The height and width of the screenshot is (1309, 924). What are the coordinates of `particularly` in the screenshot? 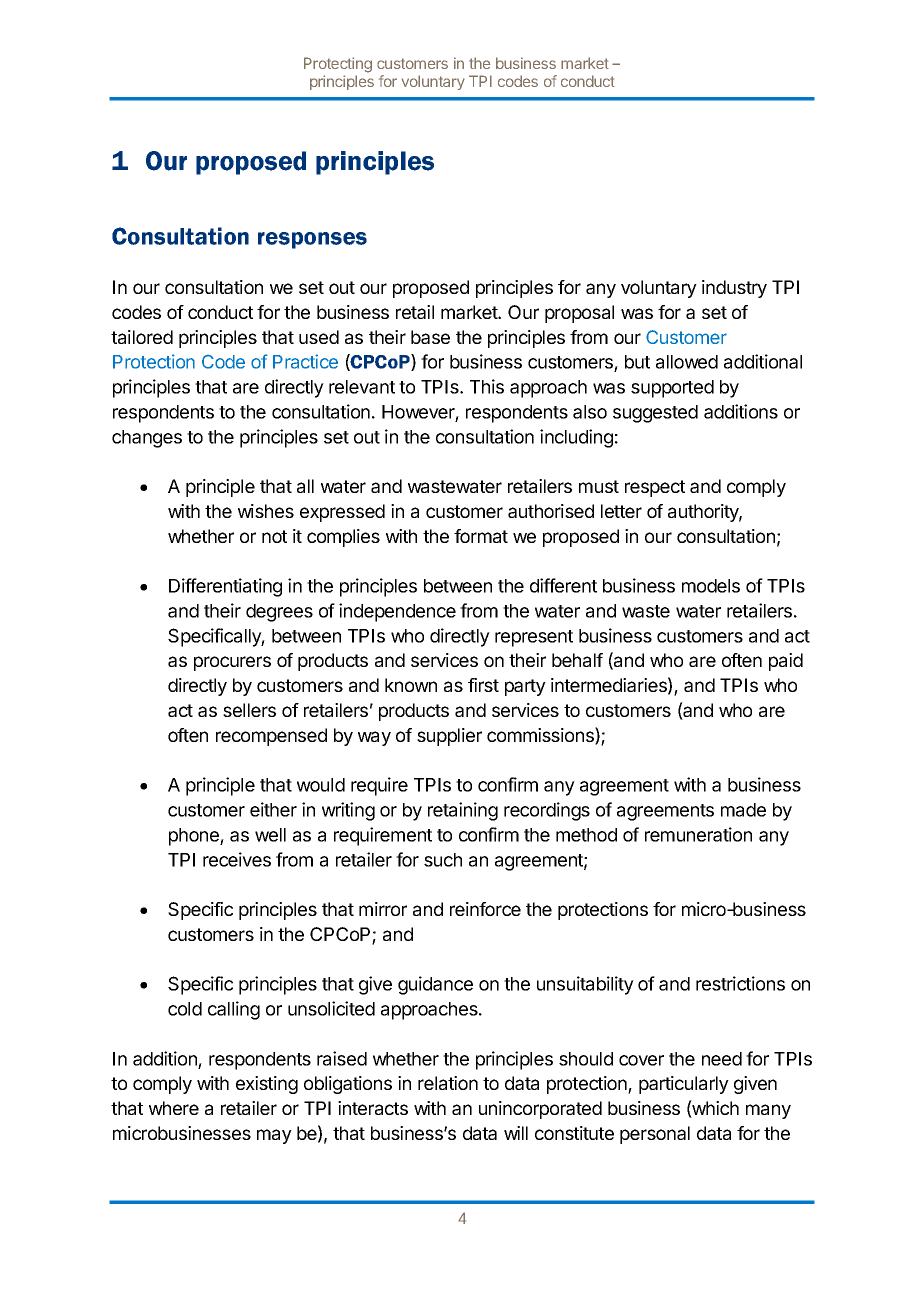 It's located at (684, 1085).
